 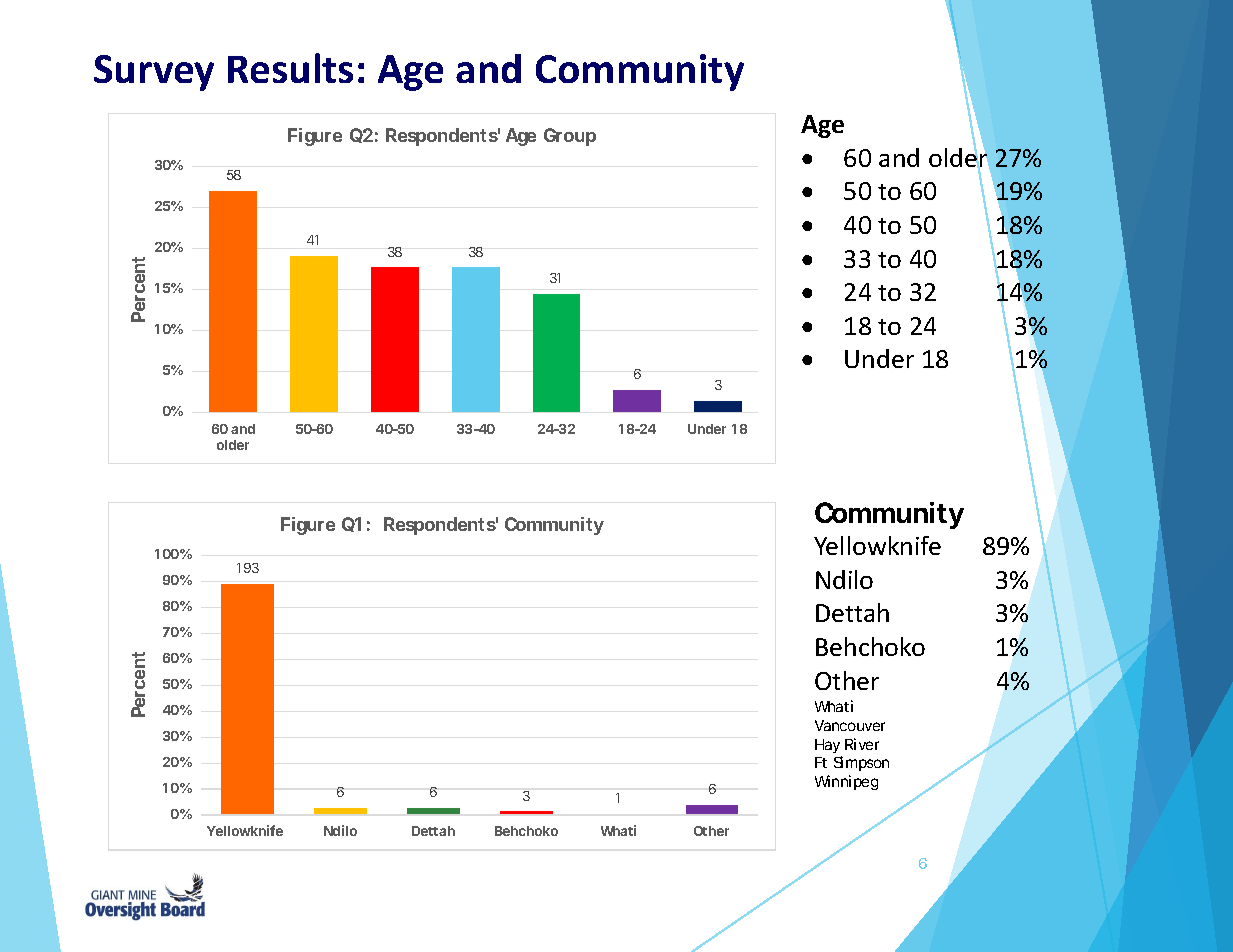 I want to click on Simpson, so click(x=861, y=763).
